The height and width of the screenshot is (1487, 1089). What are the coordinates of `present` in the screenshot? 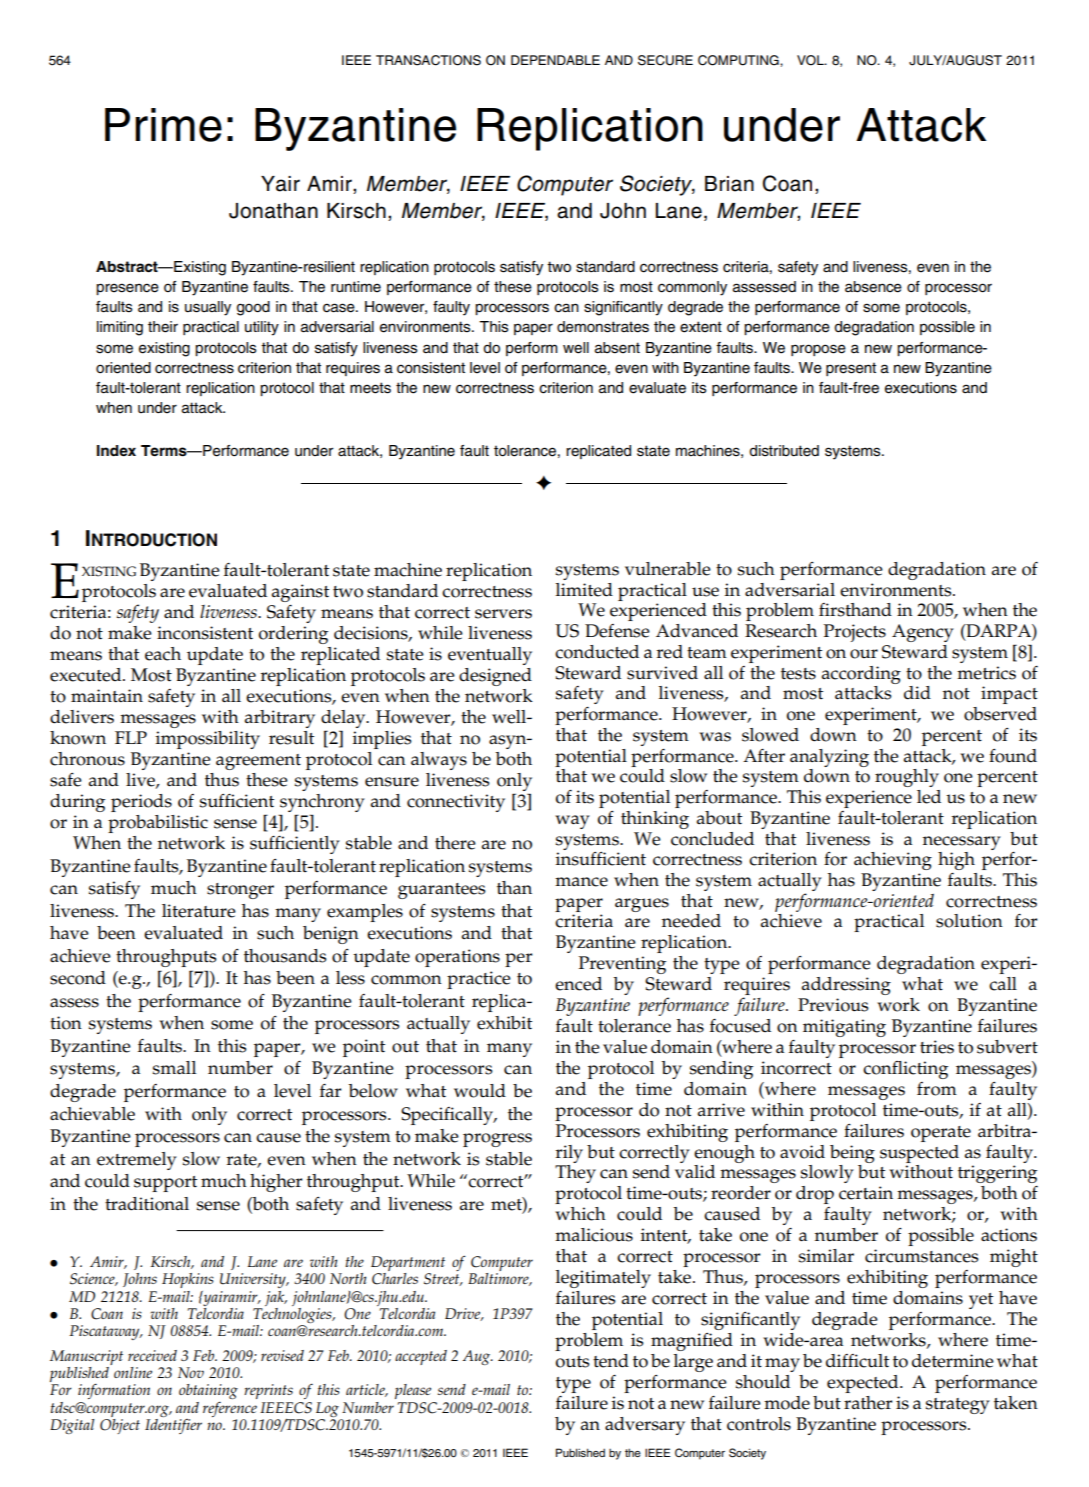 It's located at (851, 369).
